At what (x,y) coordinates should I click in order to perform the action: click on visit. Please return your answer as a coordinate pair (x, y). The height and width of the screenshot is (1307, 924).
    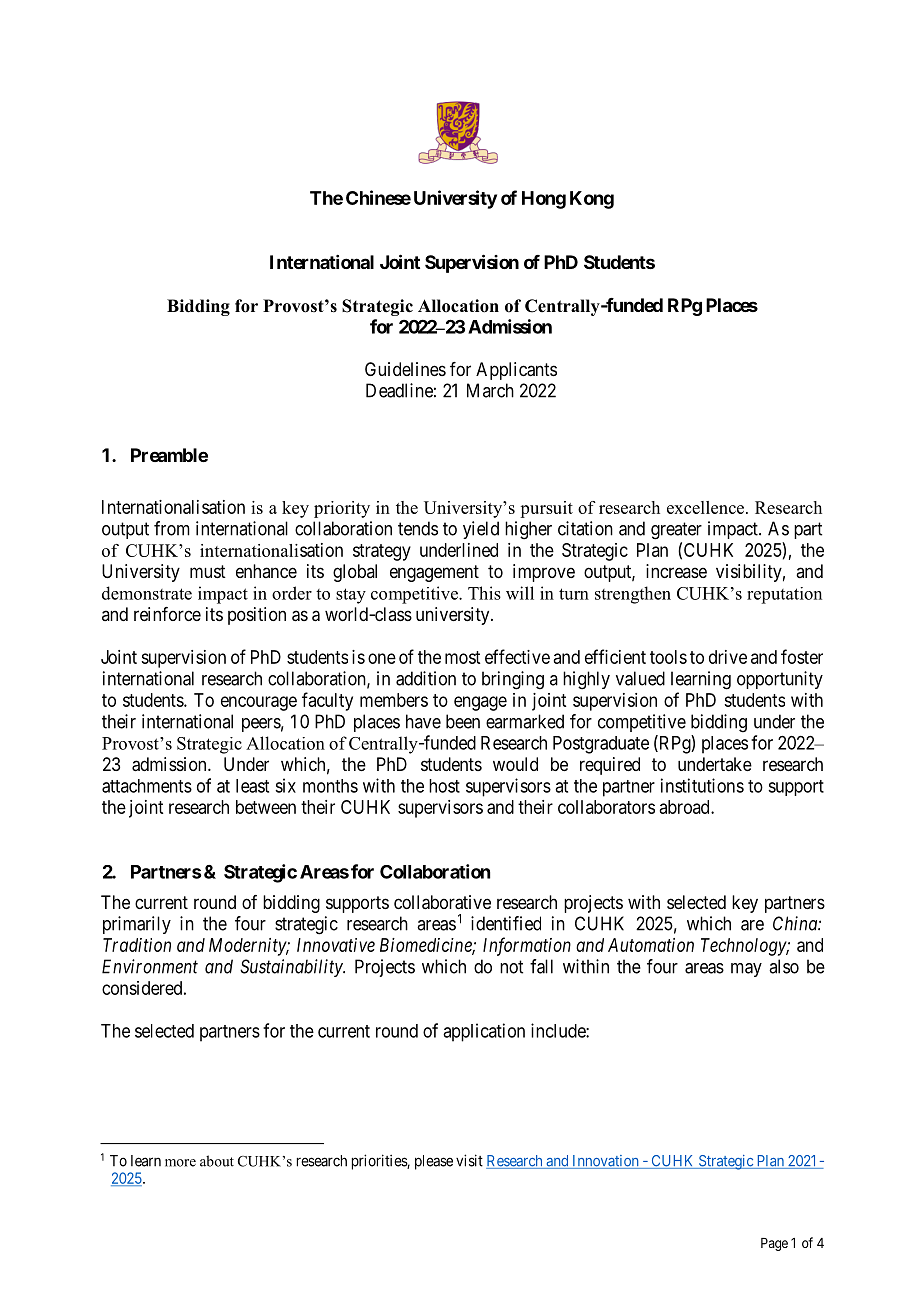
    Looking at the image, I should click on (469, 1160).
